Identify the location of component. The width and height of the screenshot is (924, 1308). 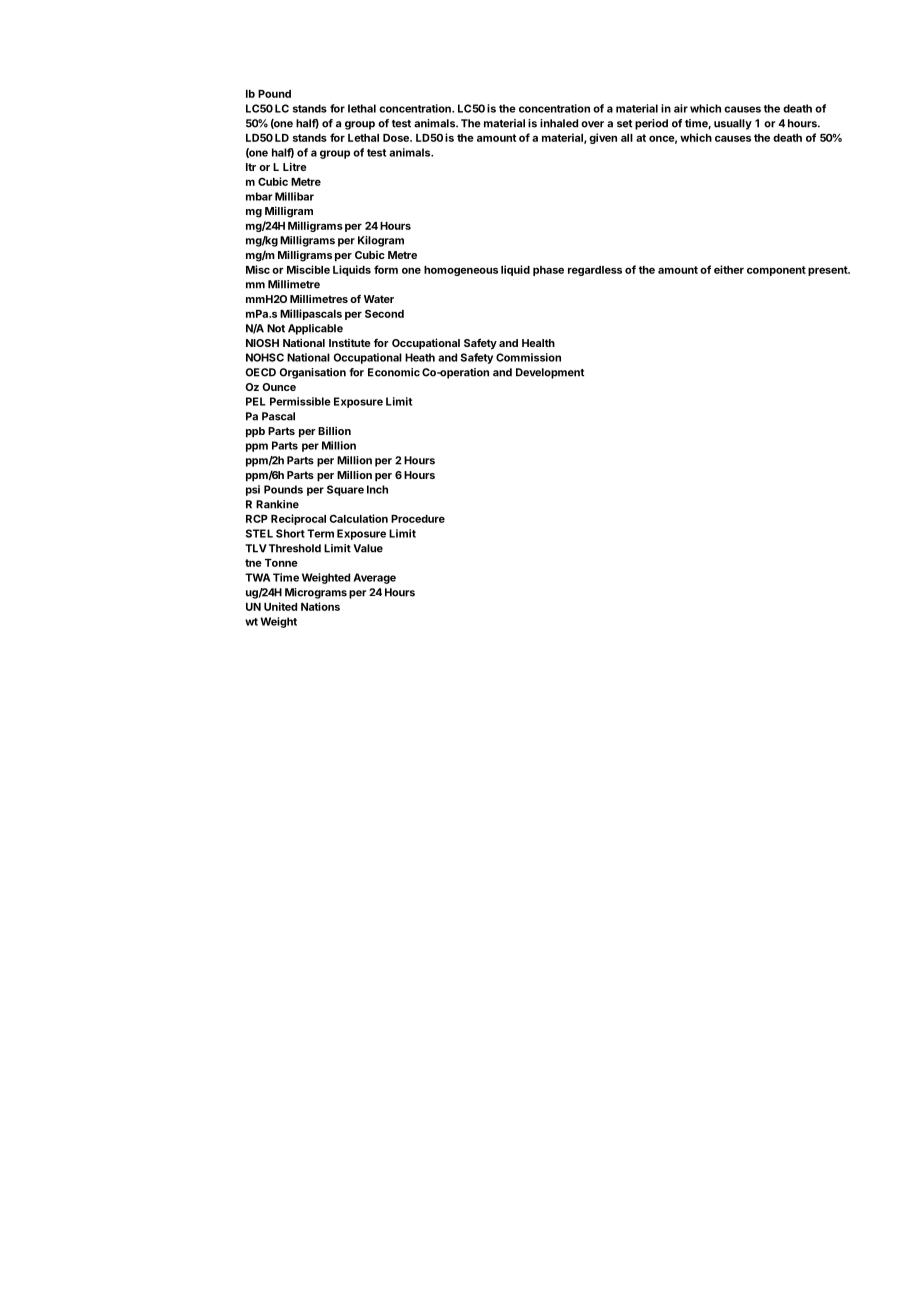
(776, 271).
